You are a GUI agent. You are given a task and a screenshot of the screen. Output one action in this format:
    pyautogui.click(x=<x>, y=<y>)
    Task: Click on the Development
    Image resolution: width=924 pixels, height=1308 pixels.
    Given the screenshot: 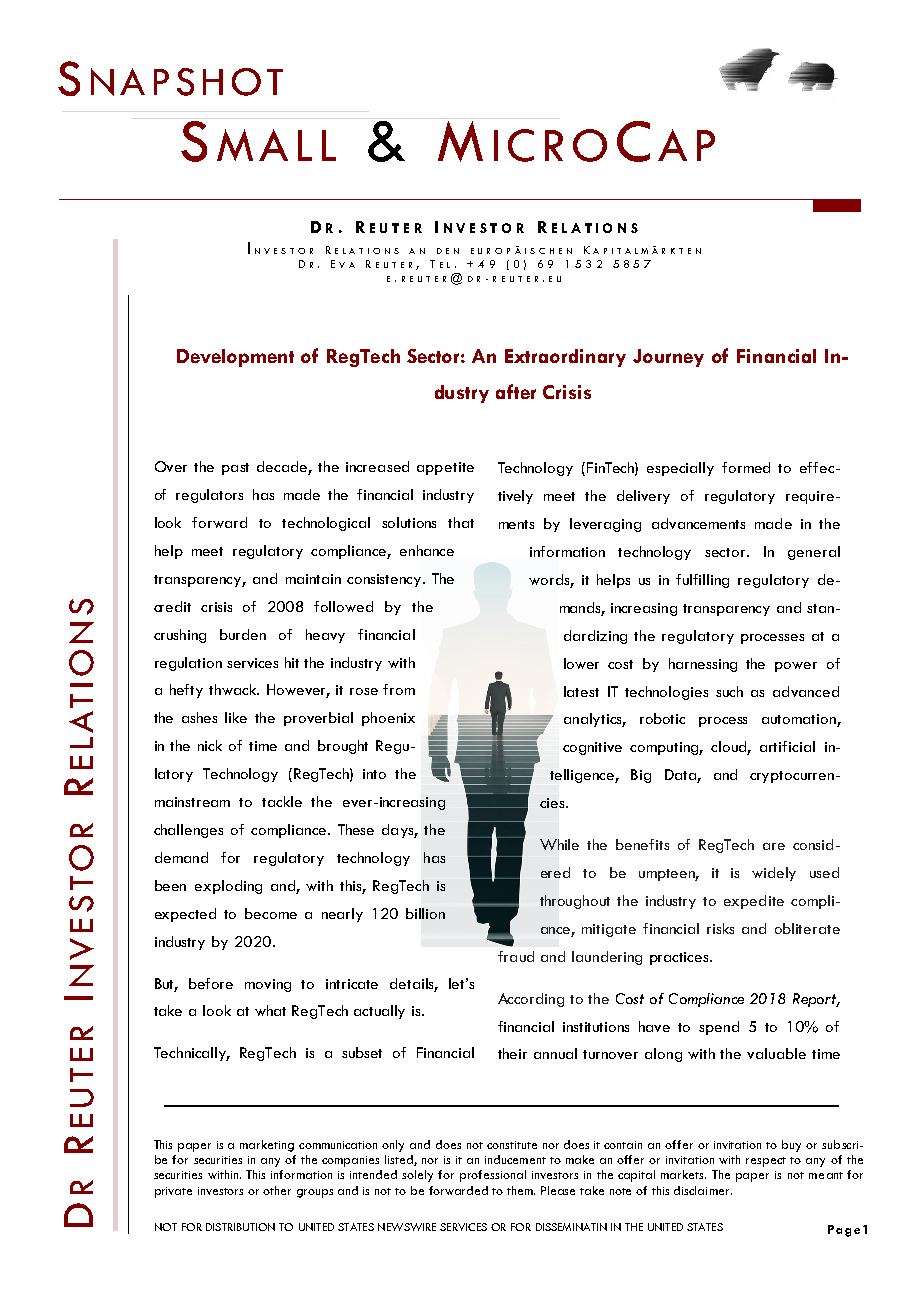 What is the action you would take?
    pyautogui.click(x=235, y=358)
